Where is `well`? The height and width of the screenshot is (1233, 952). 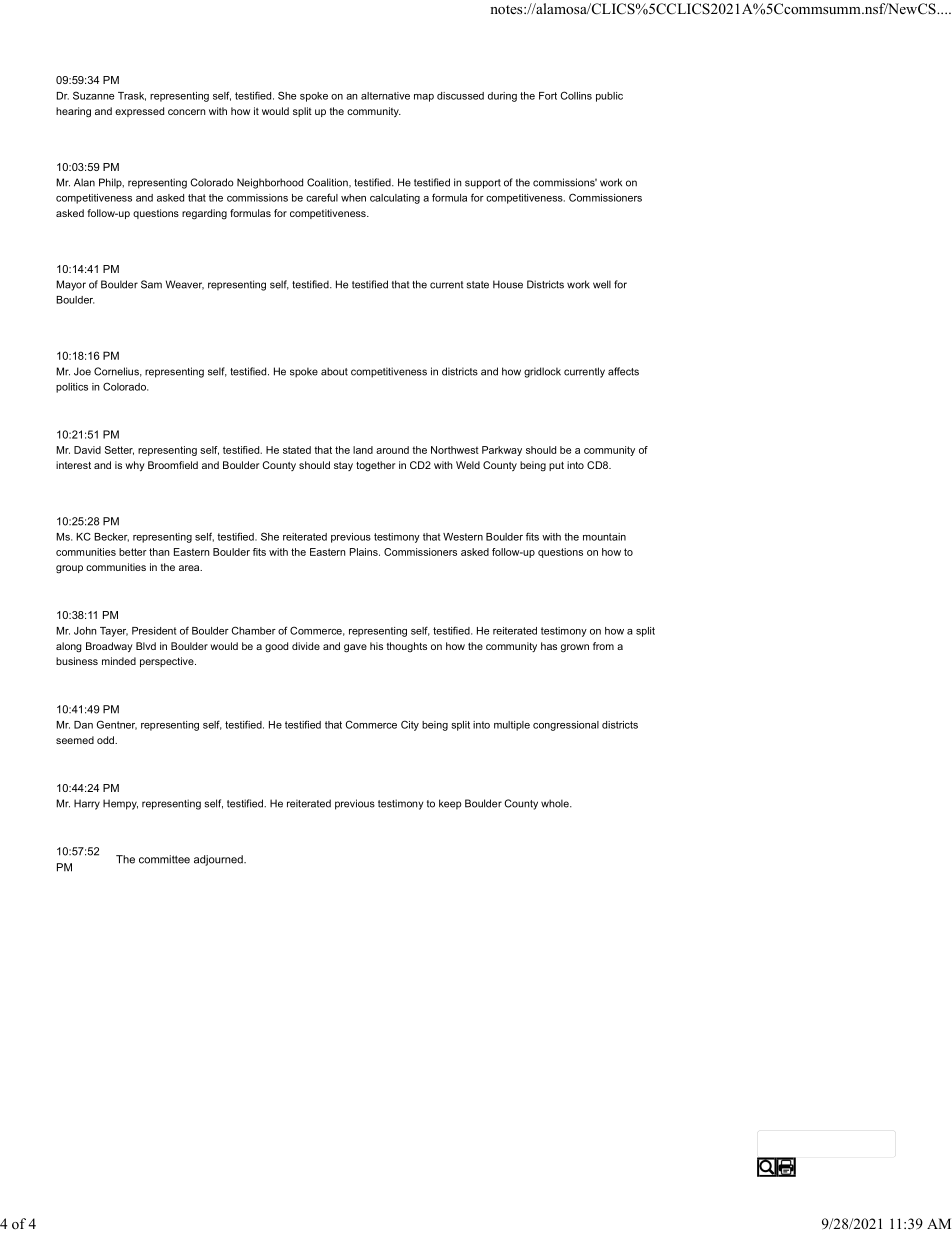
well is located at coordinates (602, 284).
